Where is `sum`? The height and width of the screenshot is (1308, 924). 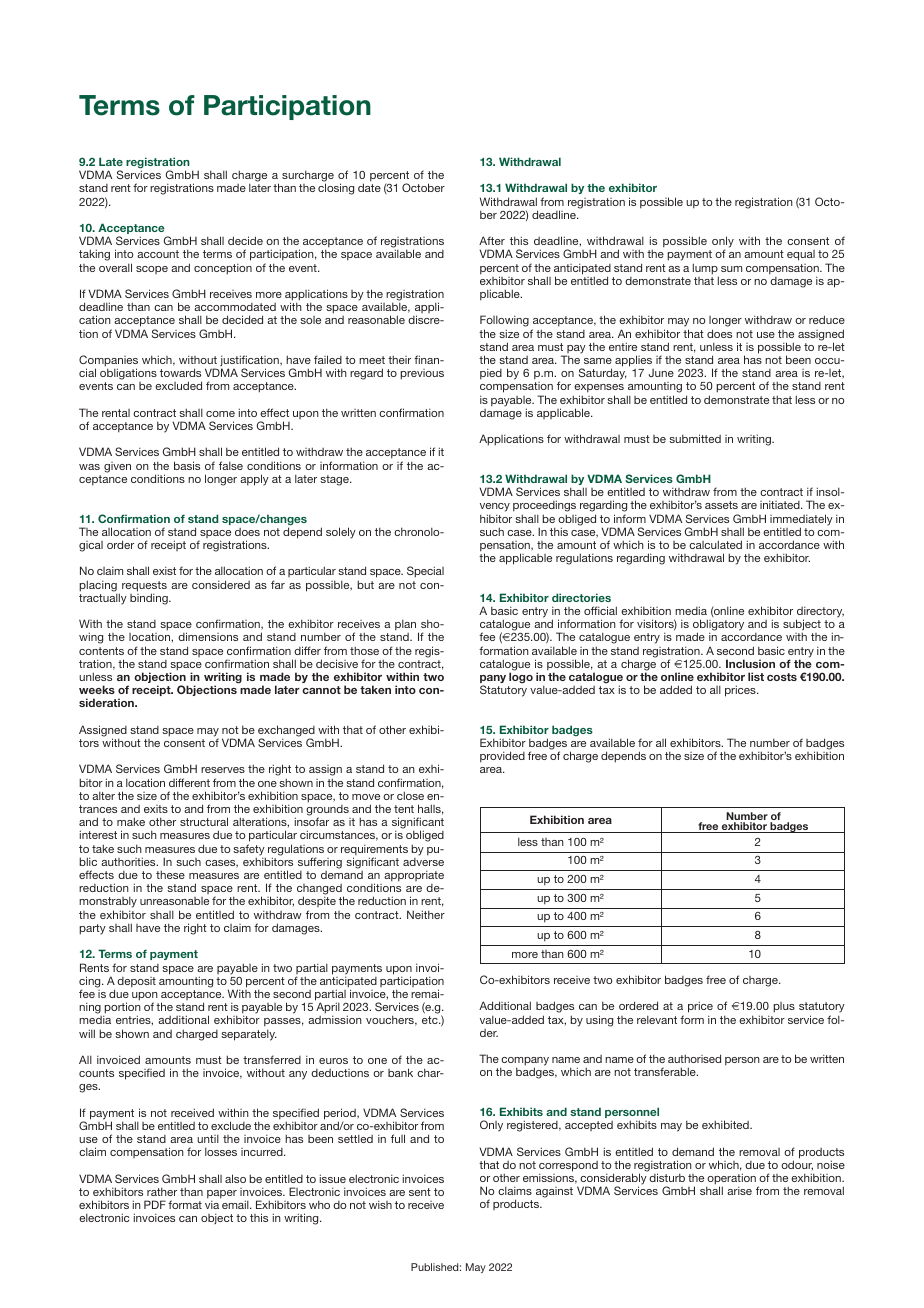
sum is located at coordinates (731, 269).
